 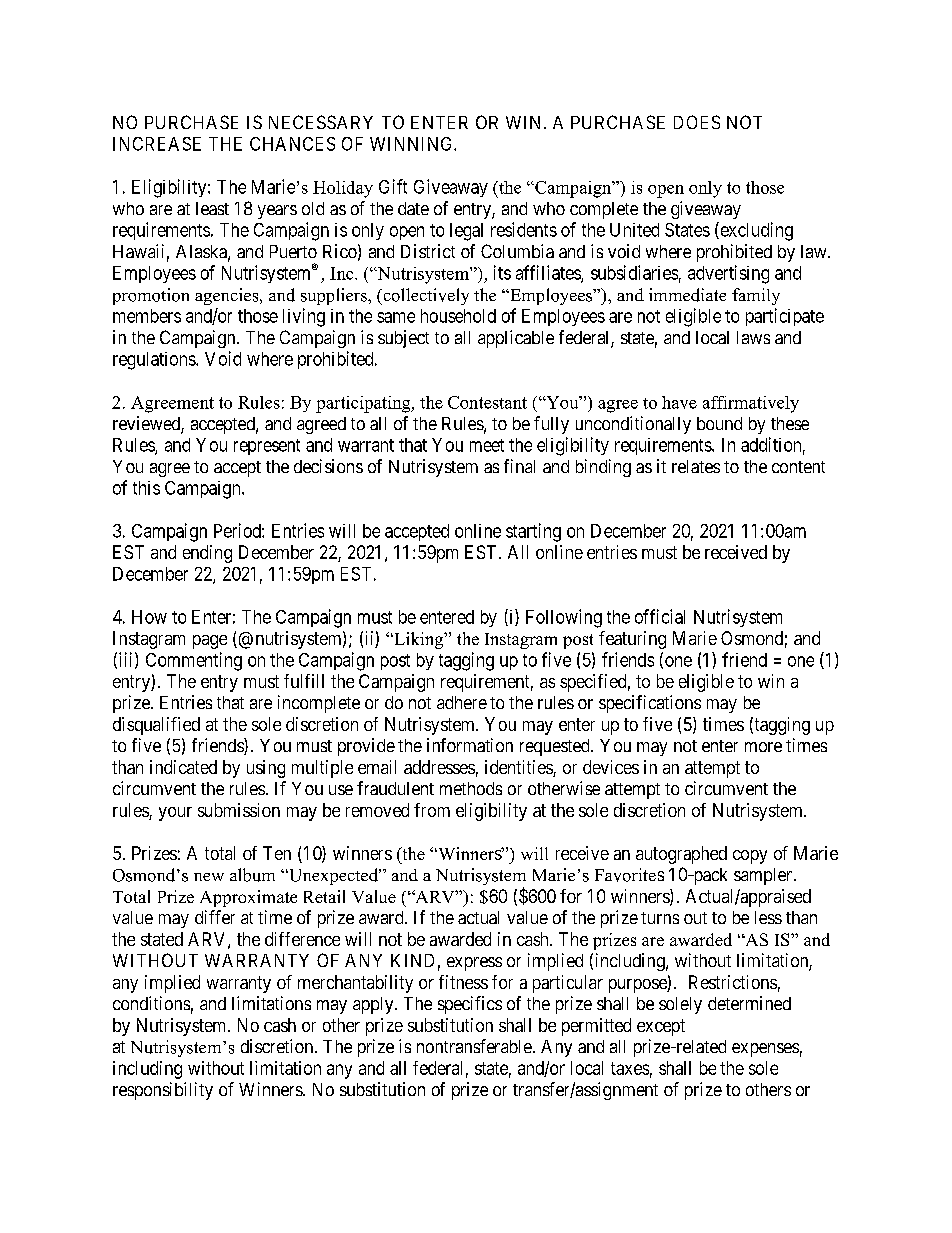 I want to click on copy, so click(x=750, y=857).
